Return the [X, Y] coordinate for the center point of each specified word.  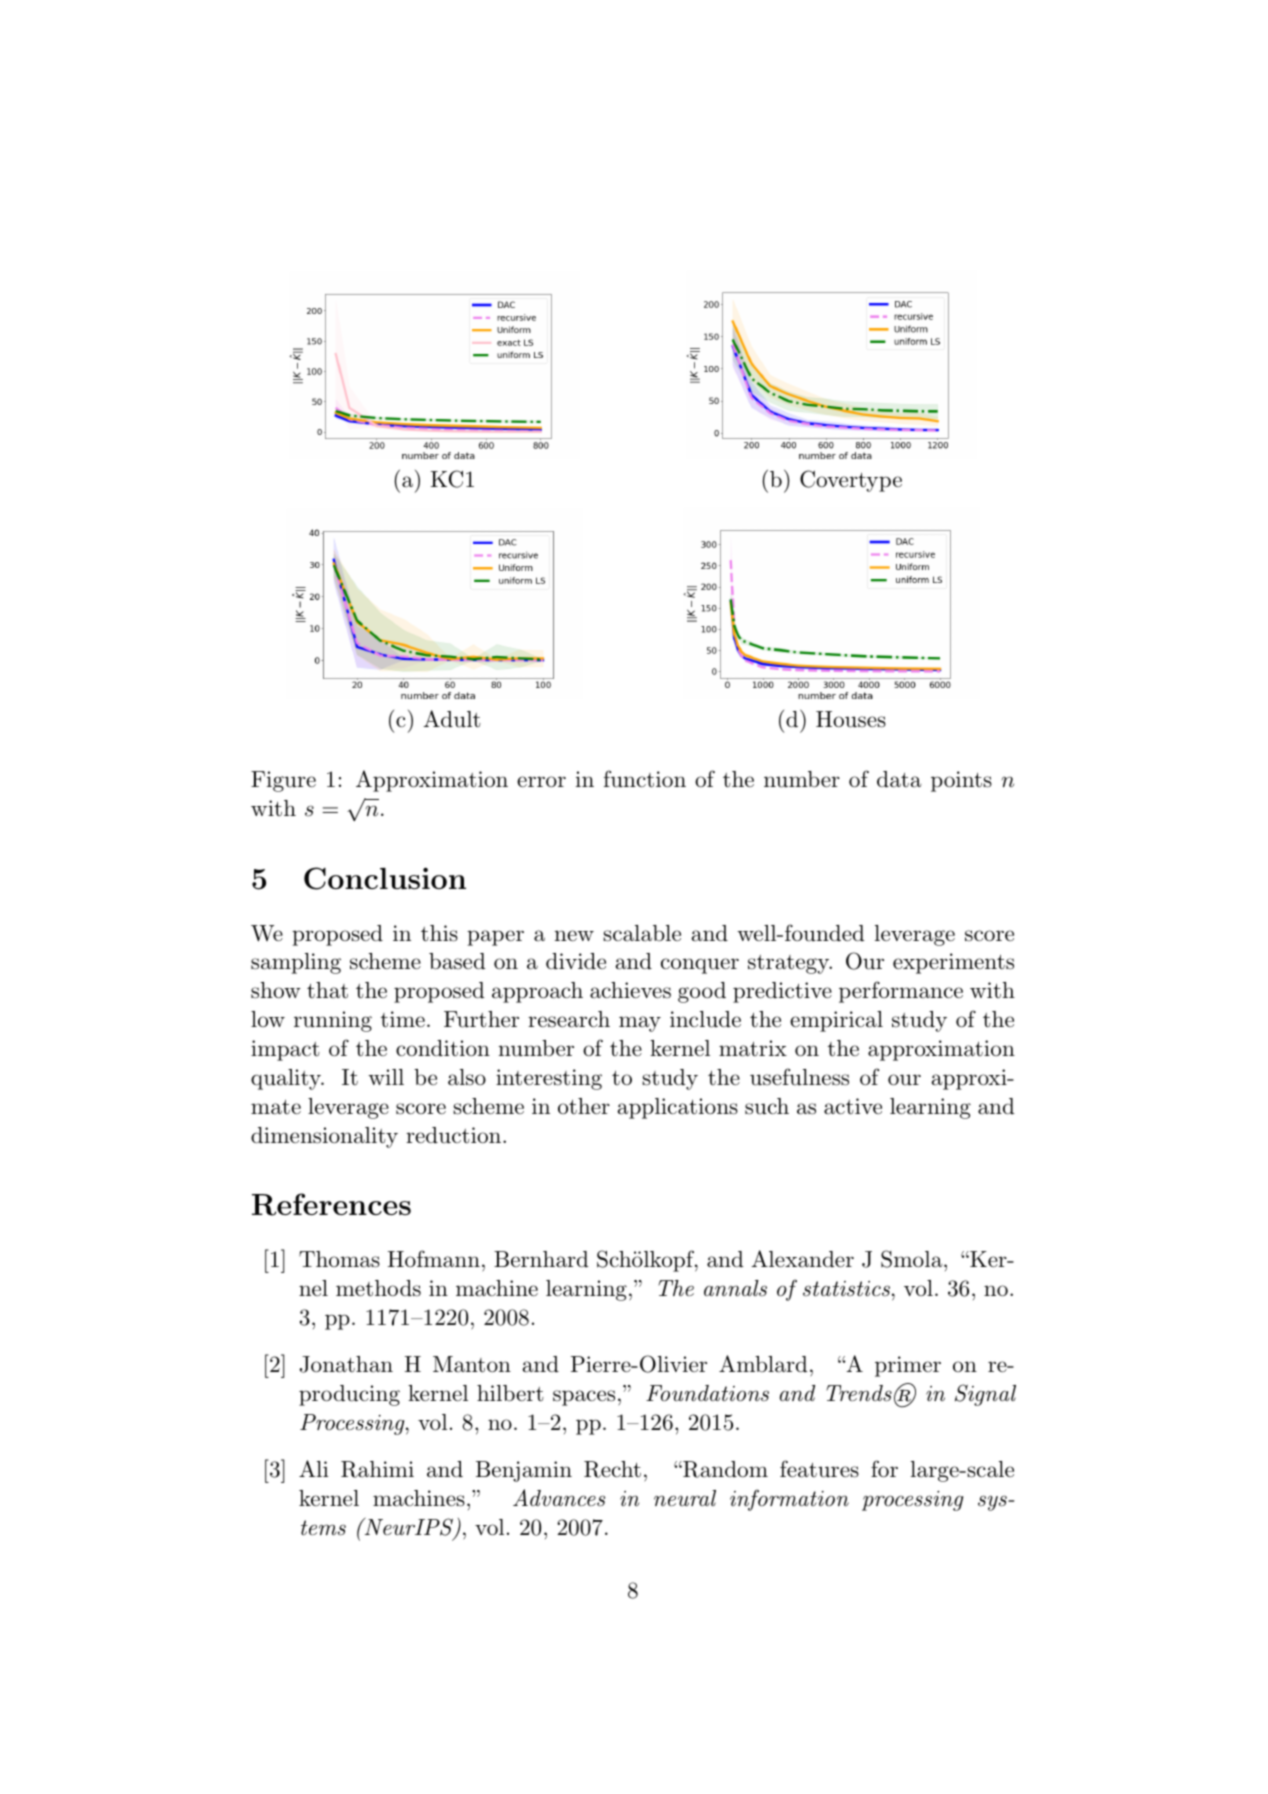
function [645, 779]
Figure [283, 781]
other [584, 1106]
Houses [851, 719]
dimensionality [324, 1137]
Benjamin [524, 1471]
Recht [612, 1469]
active [853, 1106]
